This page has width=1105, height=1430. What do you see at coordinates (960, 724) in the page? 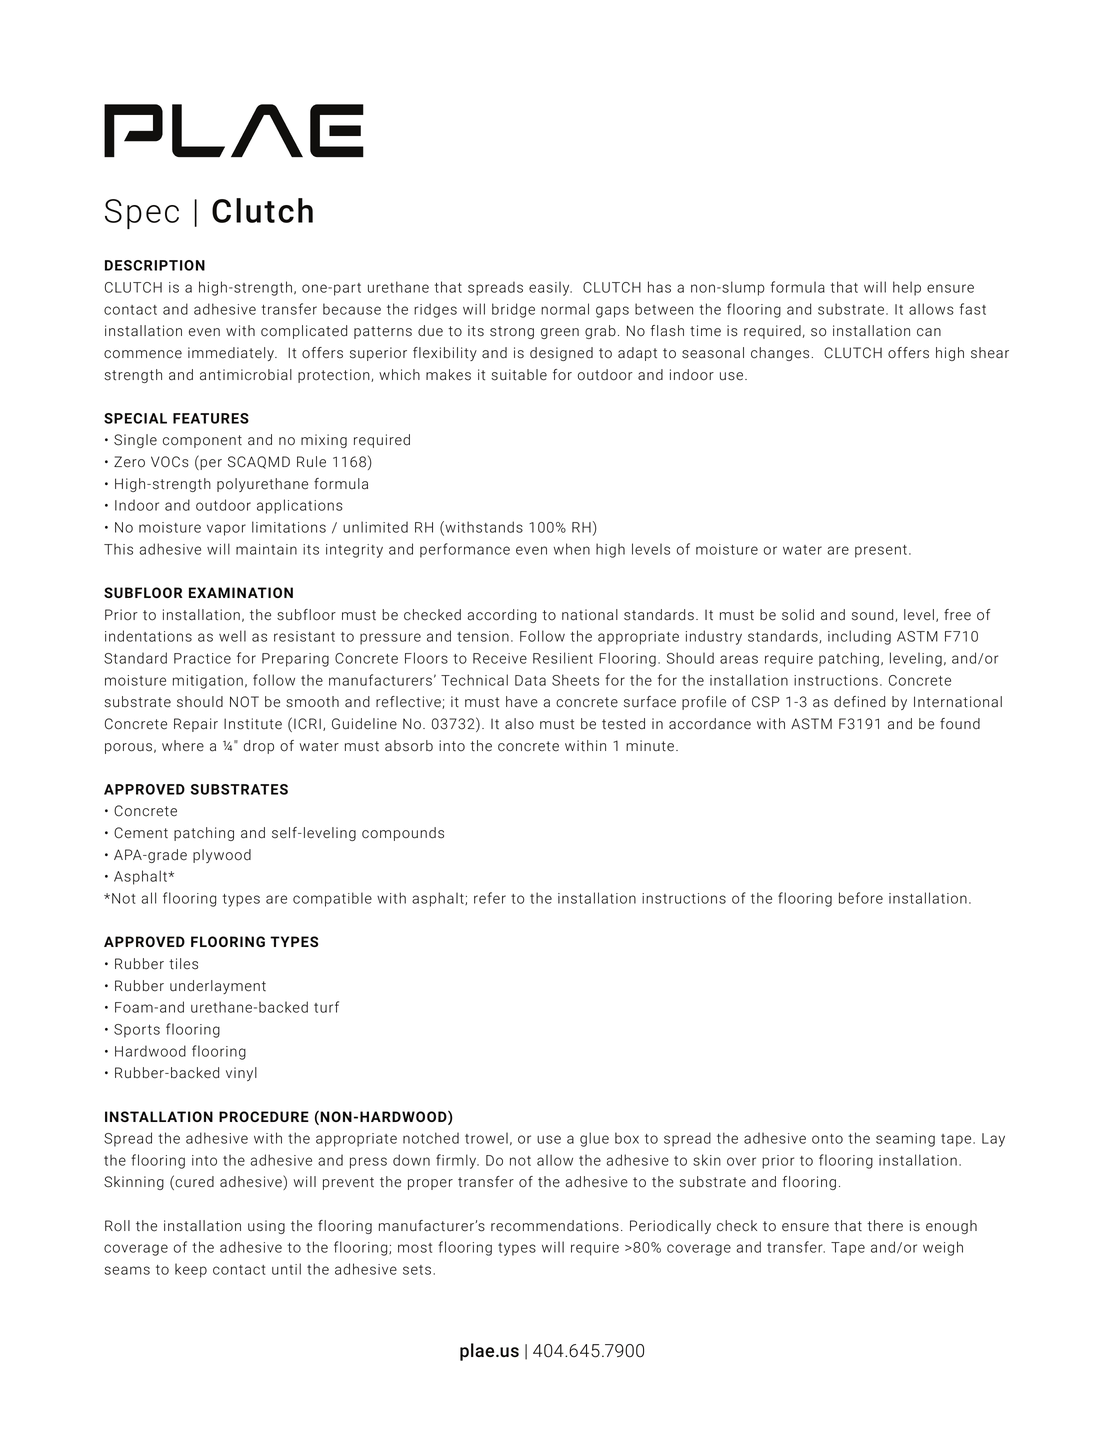
I see `found` at bounding box center [960, 724].
